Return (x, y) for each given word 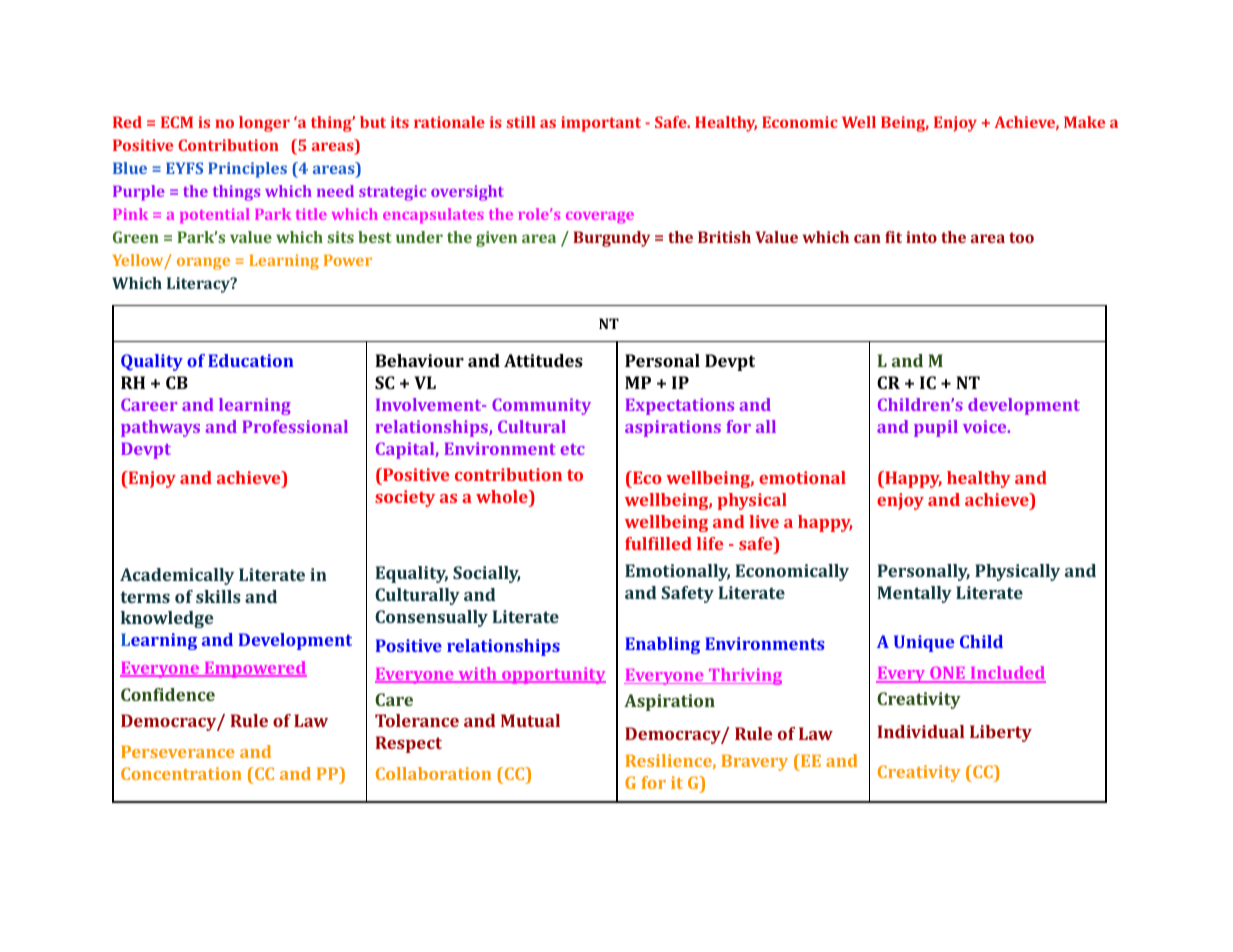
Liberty (1001, 733)
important (601, 124)
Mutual (530, 720)
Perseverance (178, 751)
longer (264, 124)
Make (1084, 122)
